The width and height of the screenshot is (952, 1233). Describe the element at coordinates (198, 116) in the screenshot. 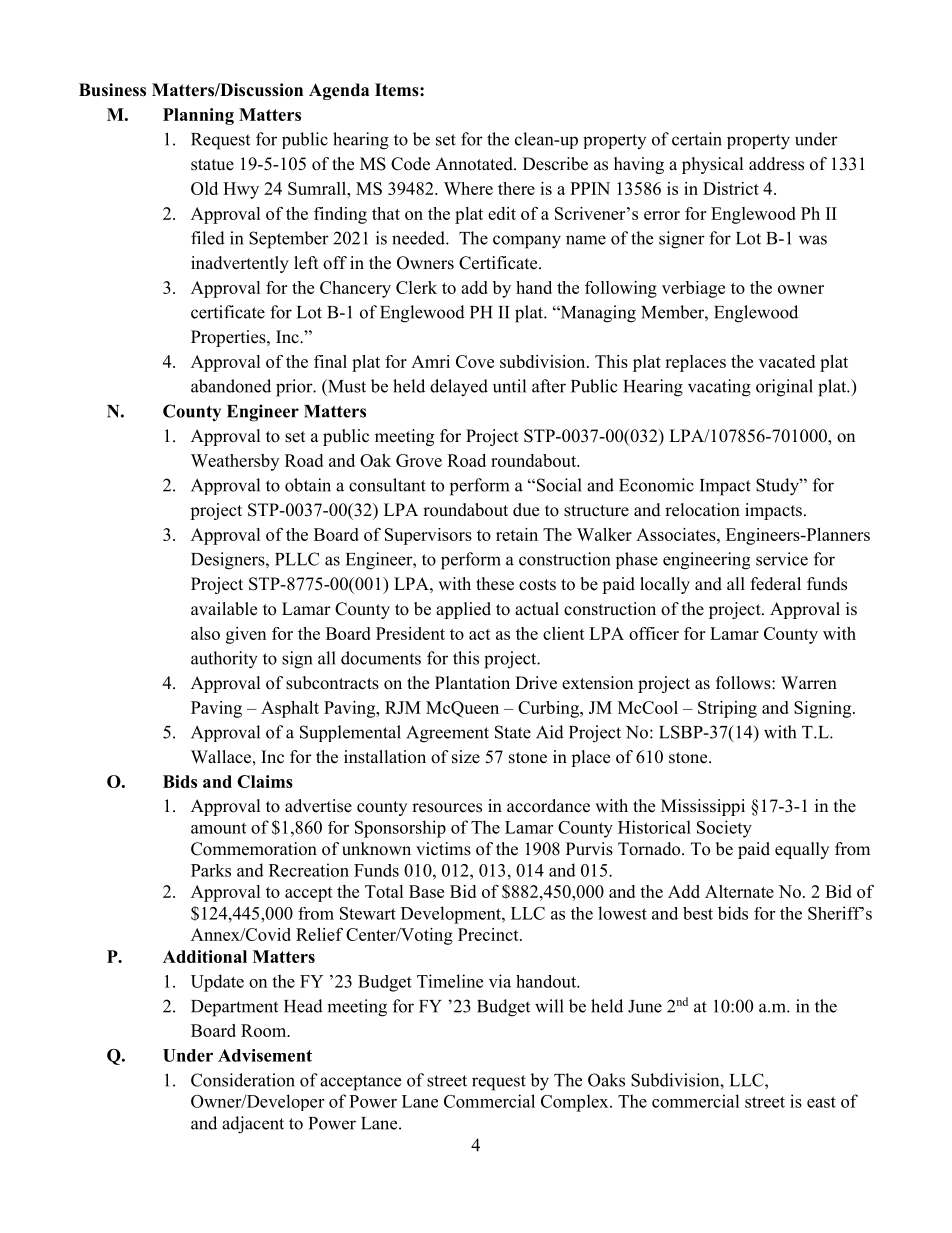

I see `Planning` at that location.
